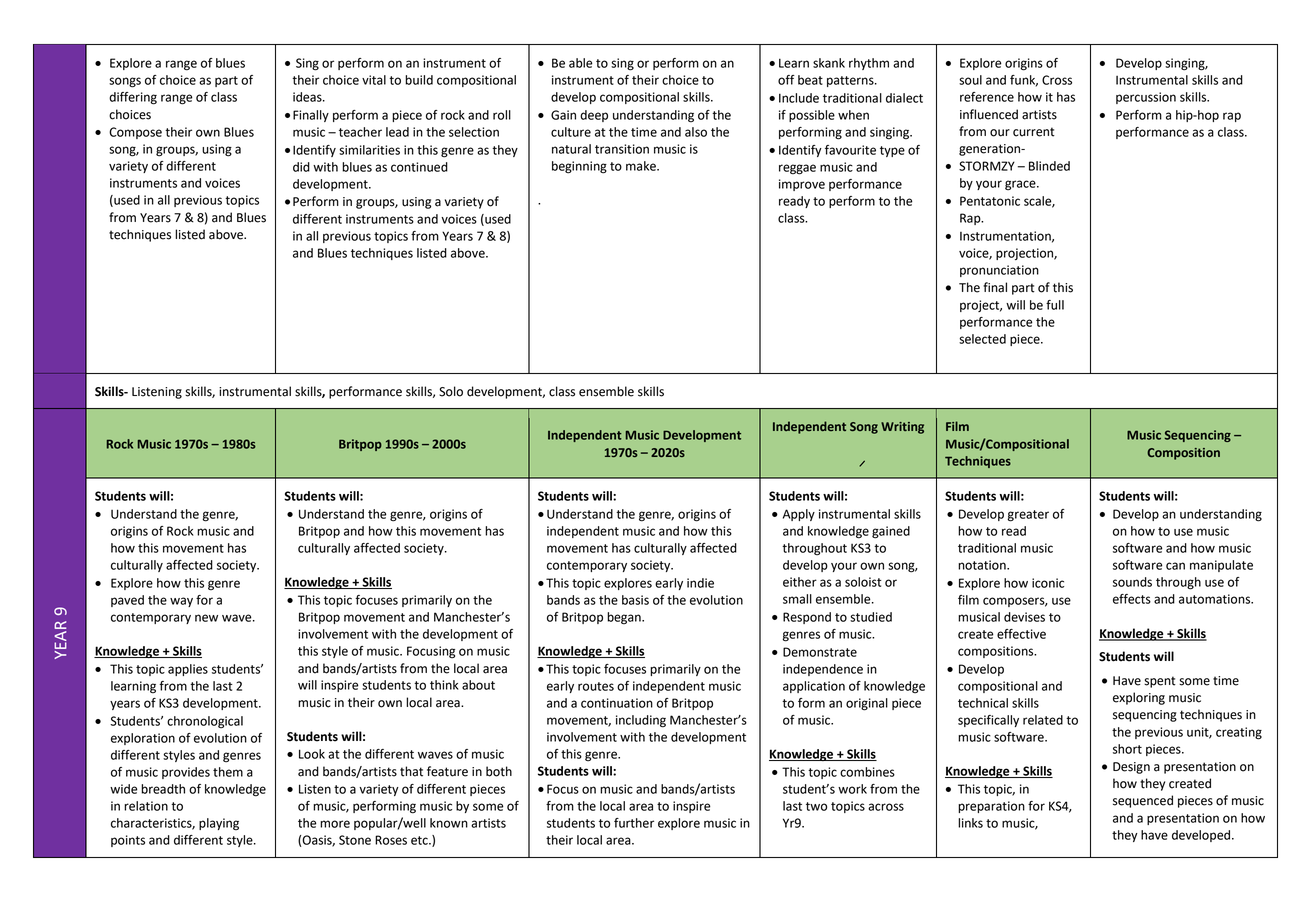 The image size is (1308, 924). Describe the element at coordinates (308, 97) in the document. I see `ideas` at that location.
